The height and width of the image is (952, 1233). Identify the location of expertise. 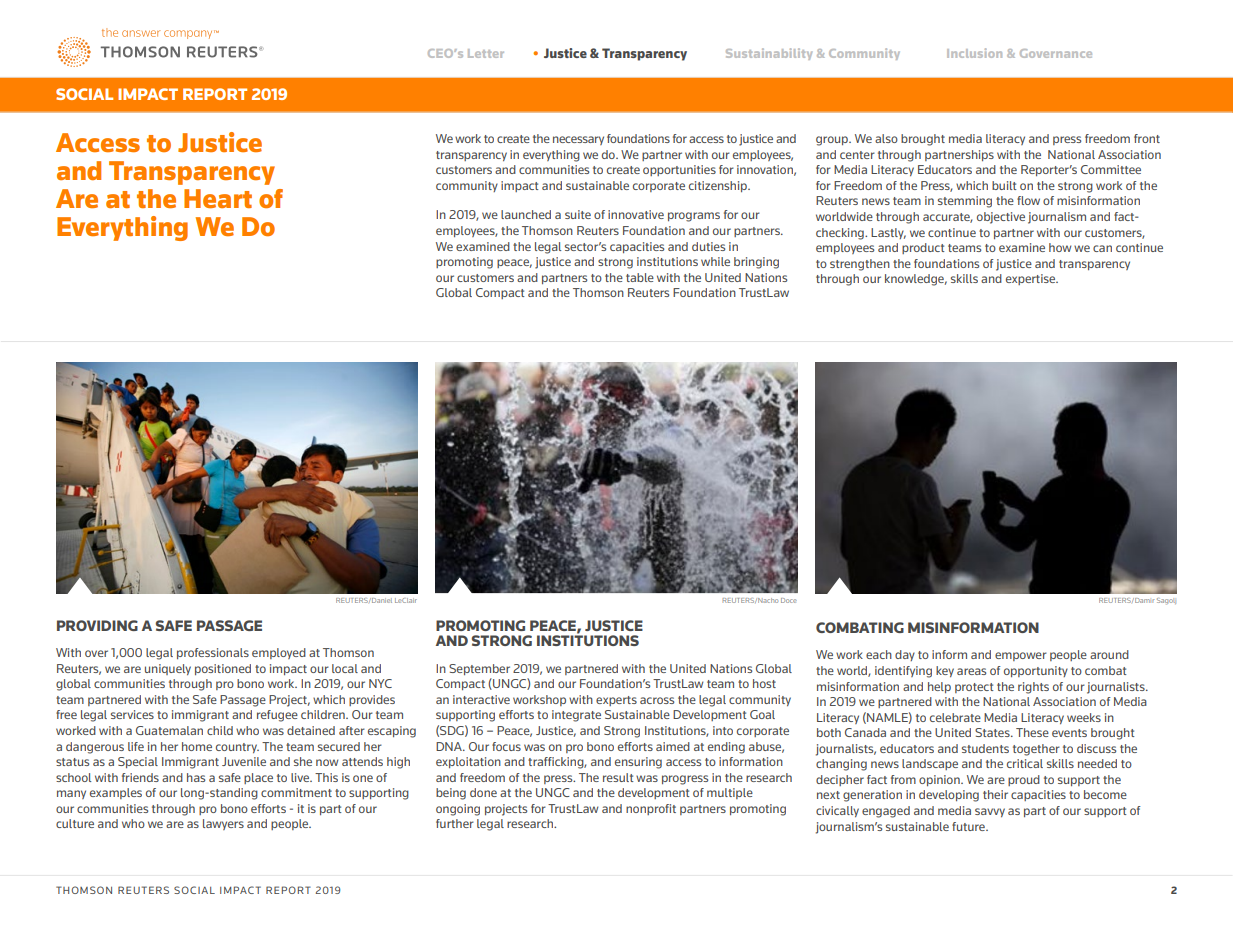
(1031, 279).
